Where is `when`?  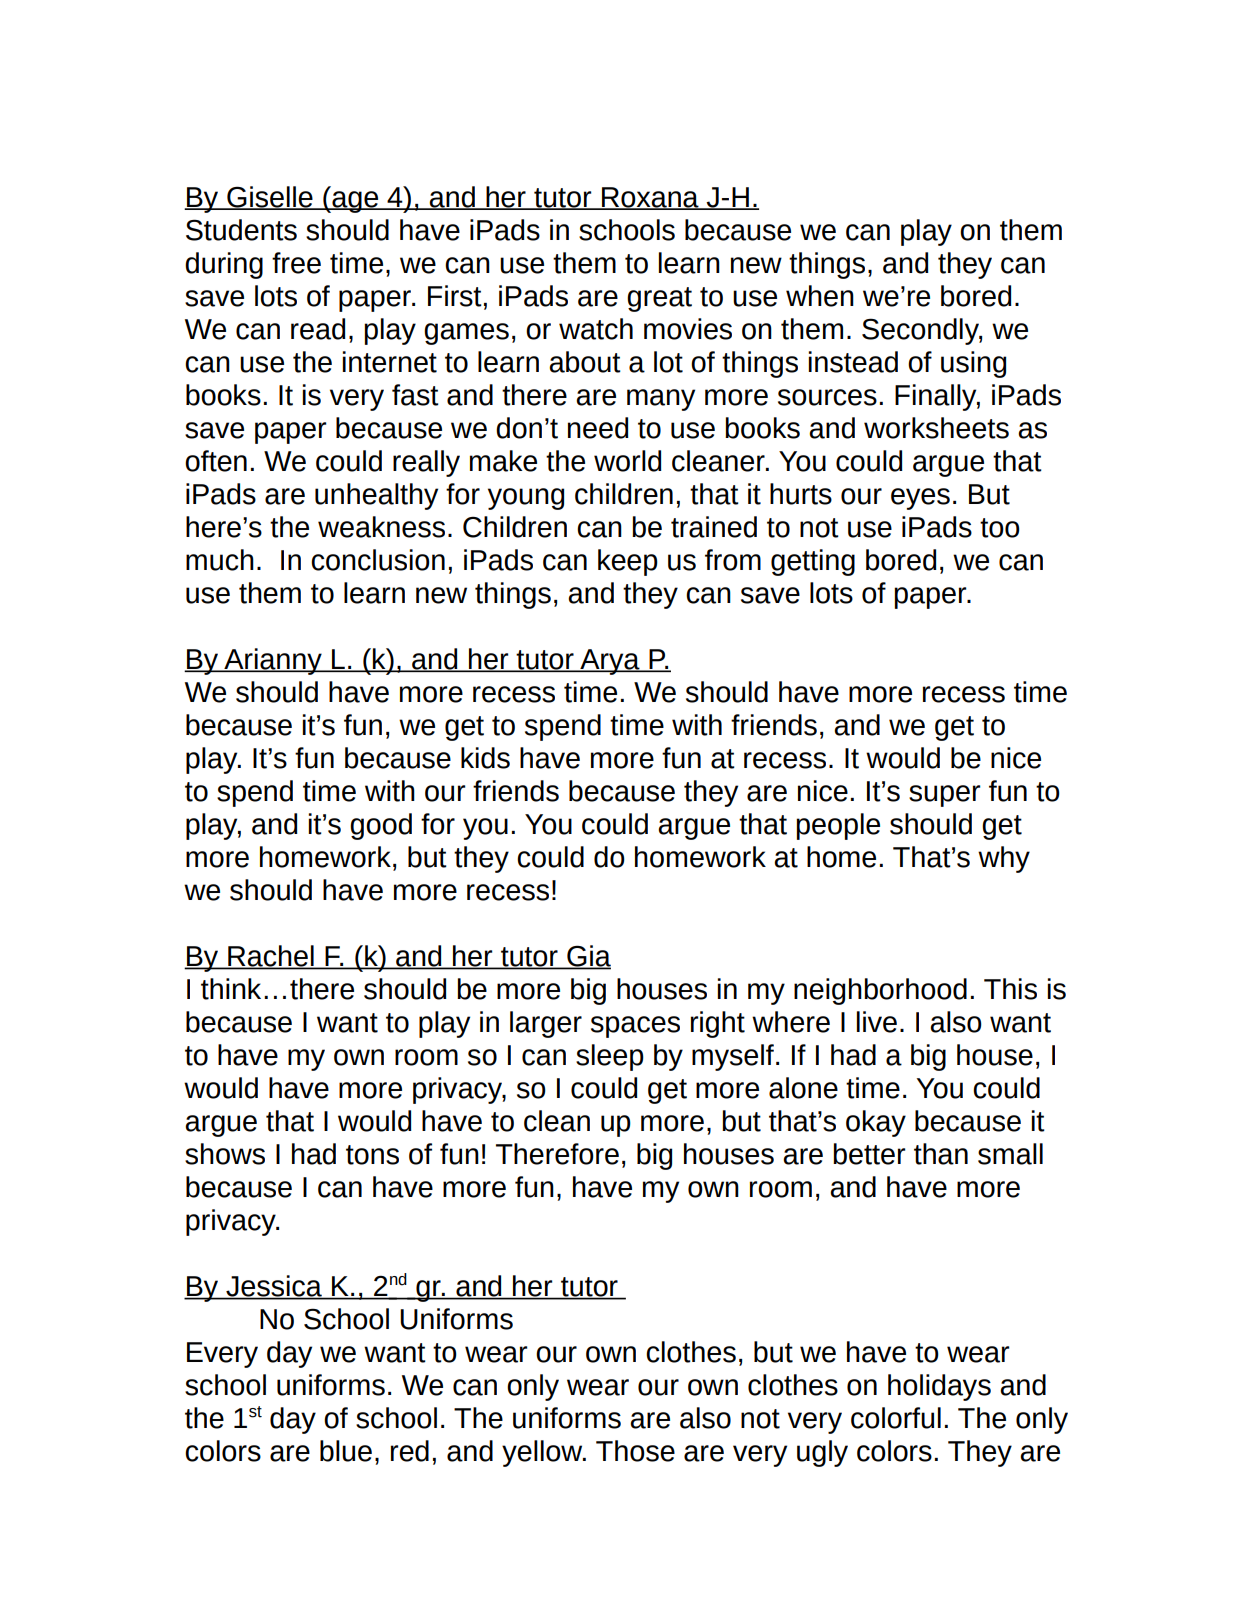
when is located at coordinates (820, 296).
